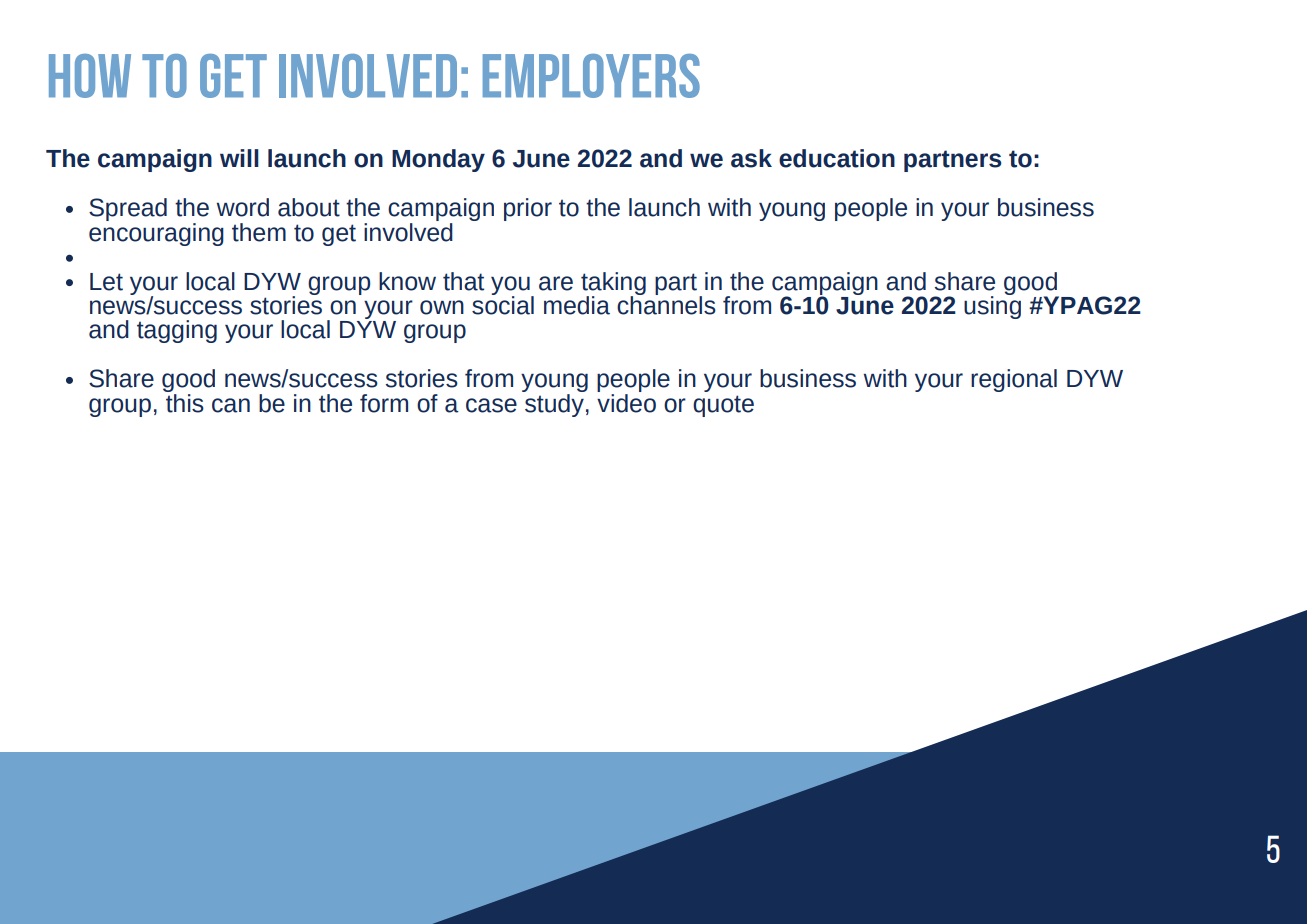 This screenshot has height=924, width=1307. What do you see at coordinates (554, 404) in the screenshot?
I see `study` at bounding box center [554, 404].
